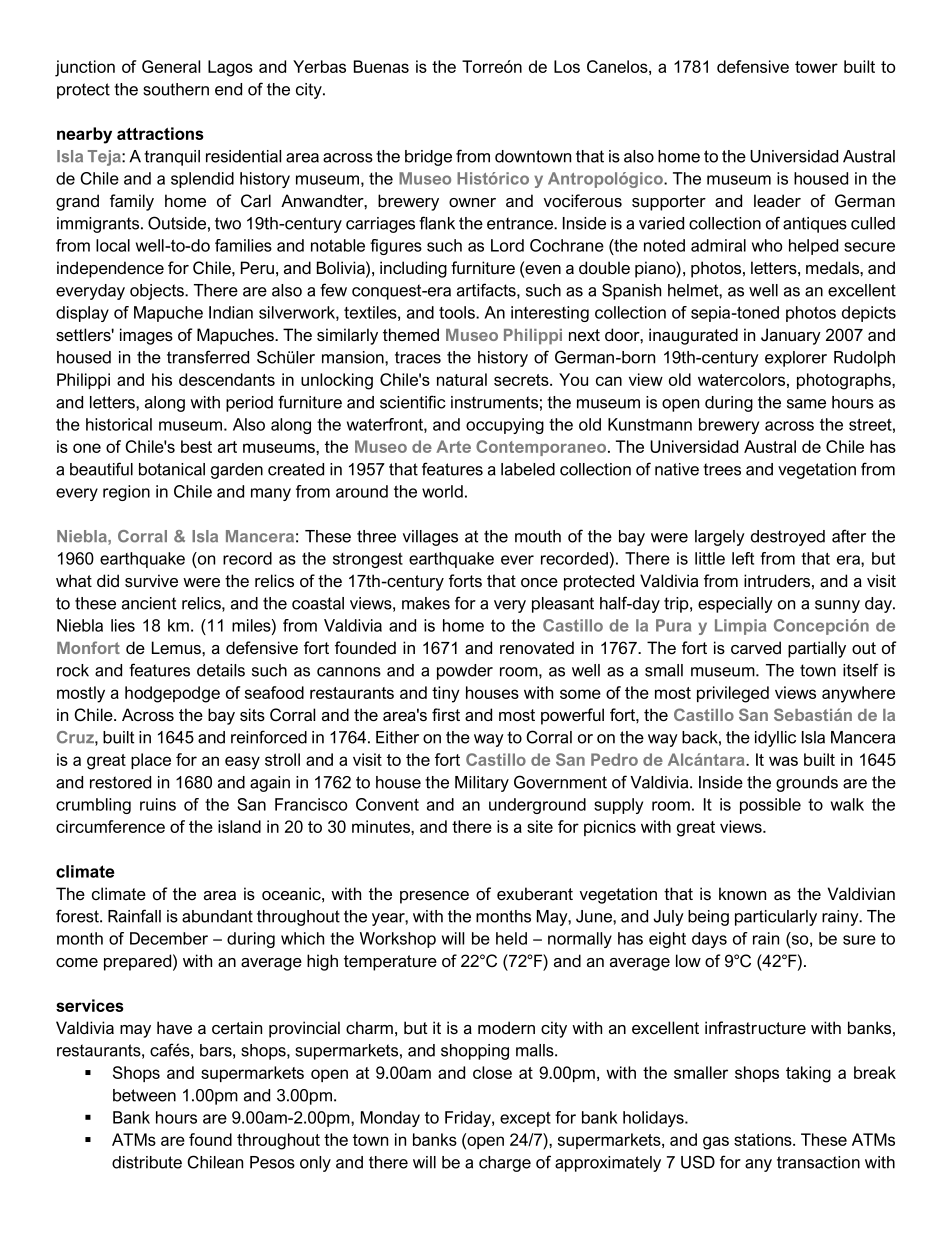 This page has height=1233, width=952. What do you see at coordinates (428, 158) in the page?
I see `bridge` at bounding box center [428, 158].
